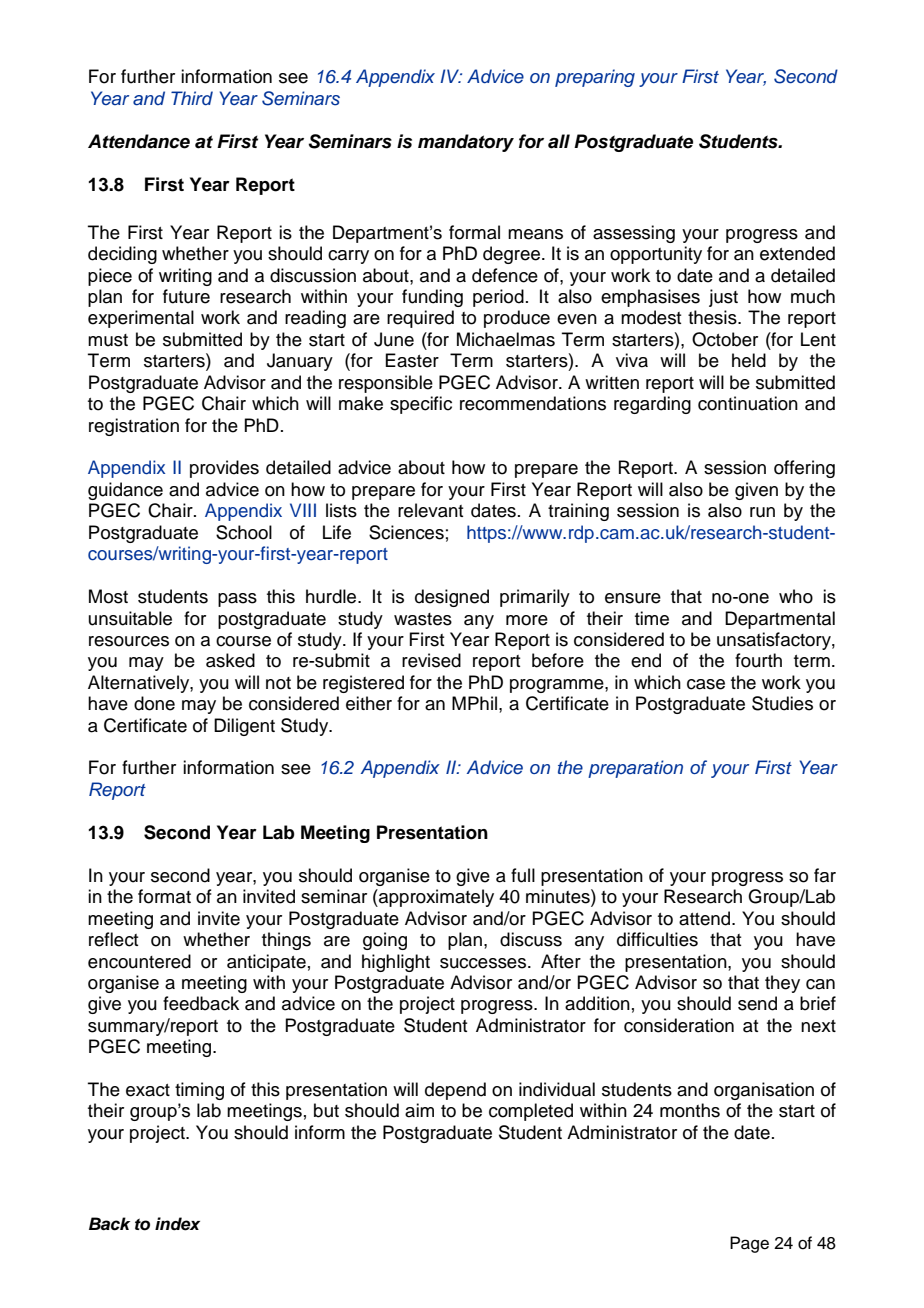 This image has width=924, height=1308. Describe the element at coordinates (758, 660) in the image. I see `fourth` at that location.
